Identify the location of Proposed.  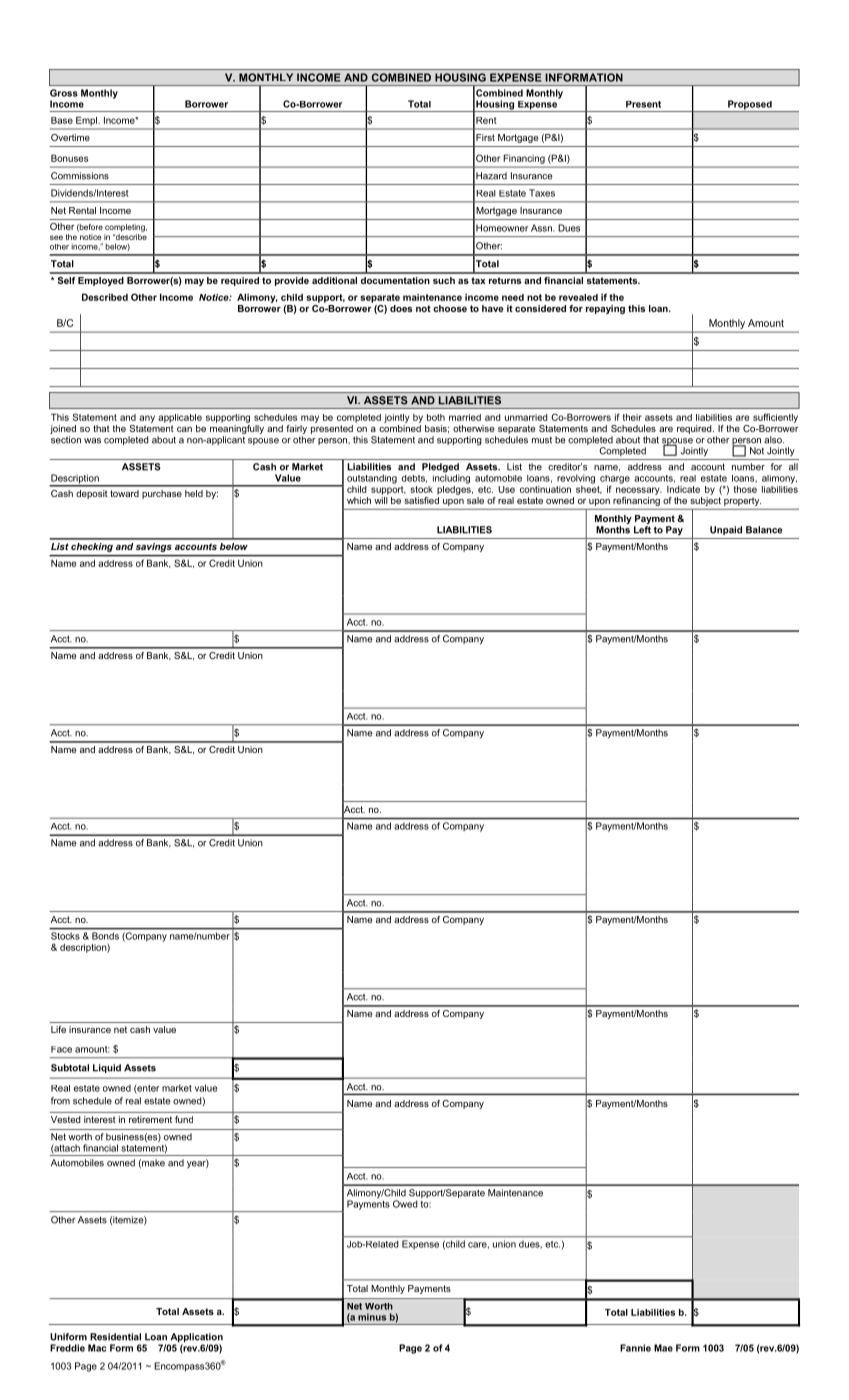
(750, 106).
